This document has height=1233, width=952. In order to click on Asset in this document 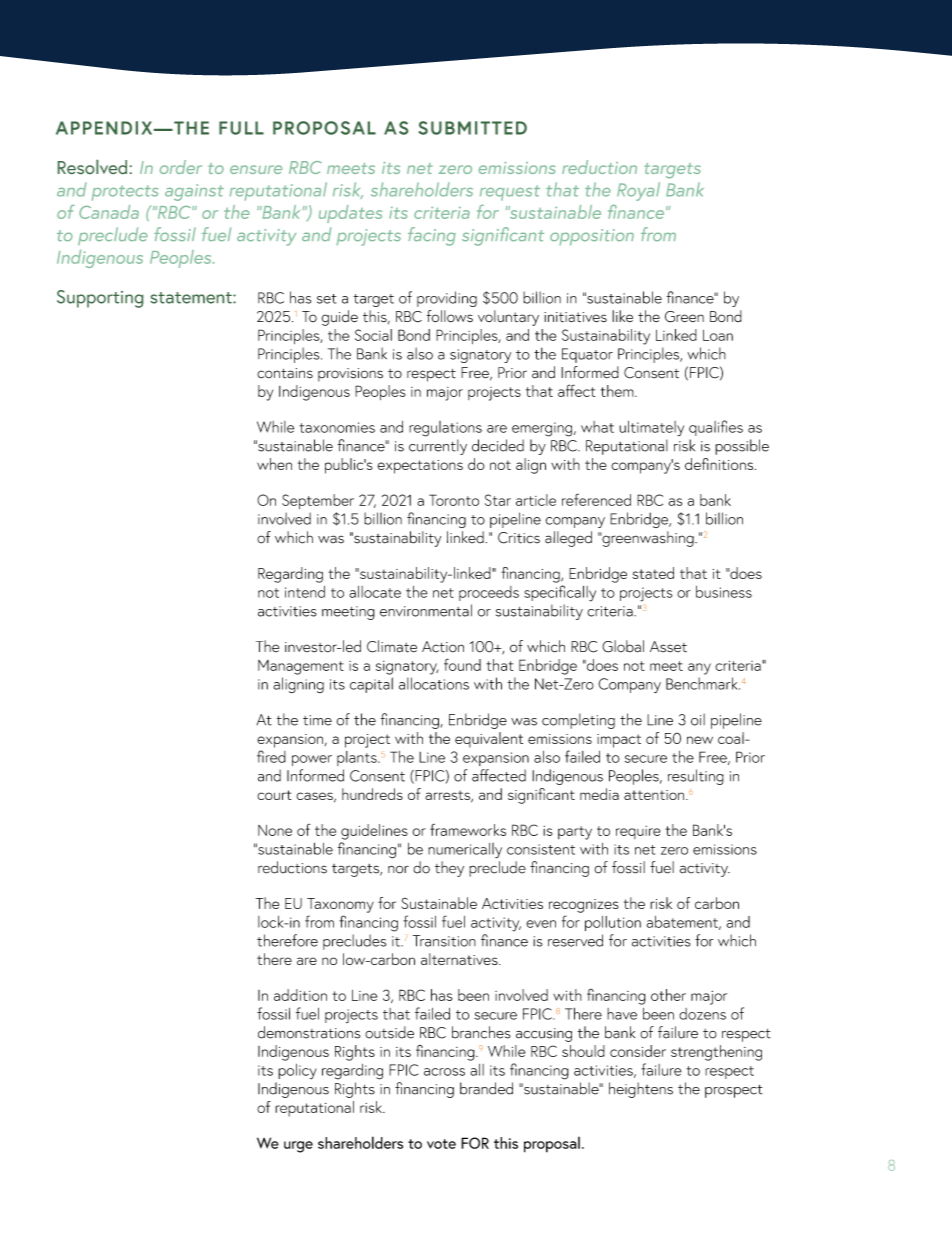, I will do `click(668, 647)`.
